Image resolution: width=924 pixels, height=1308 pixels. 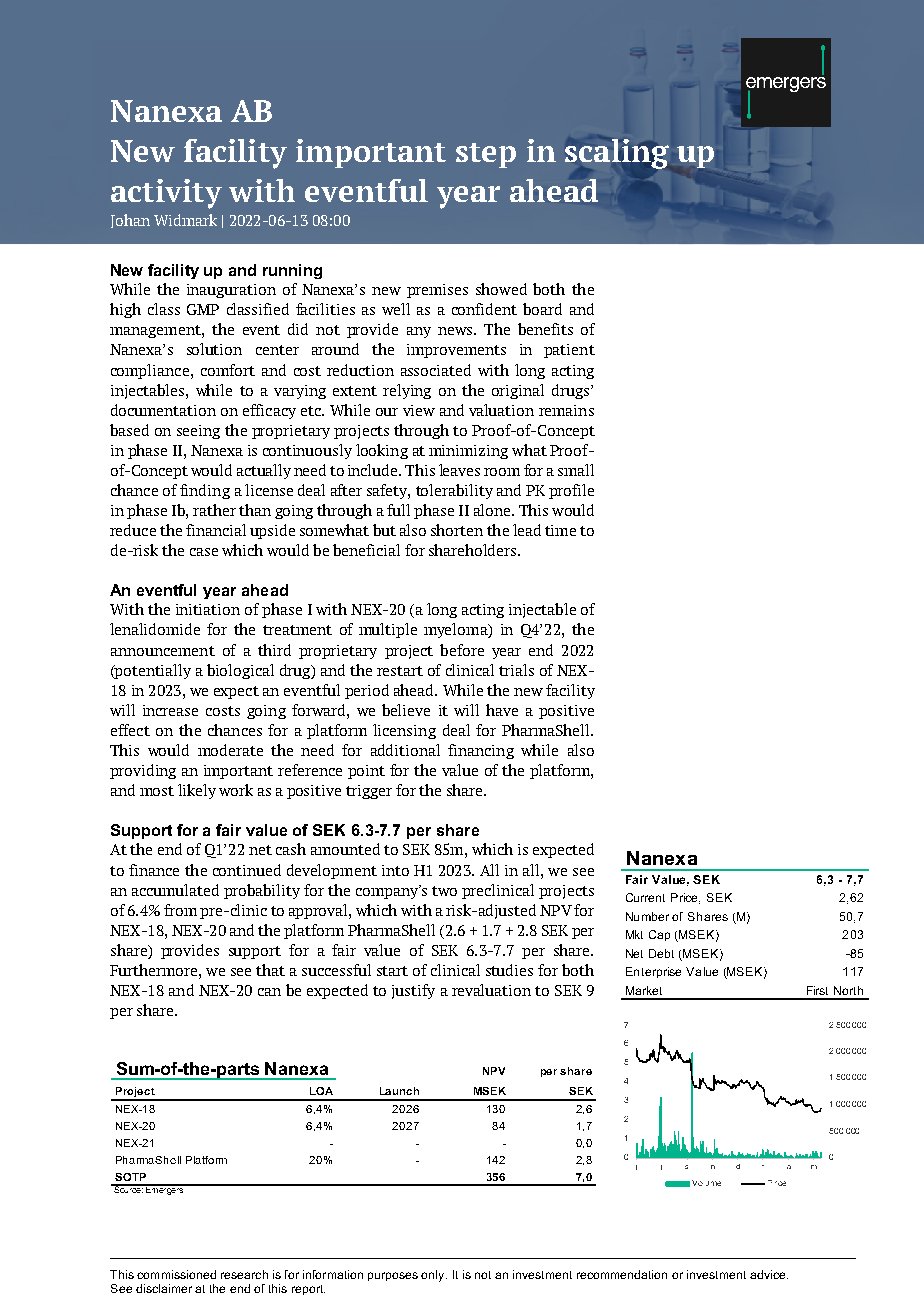 What do you see at coordinates (164, 1288) in the image?
I see `disclaimer` at bounding box center [164, 1288].
